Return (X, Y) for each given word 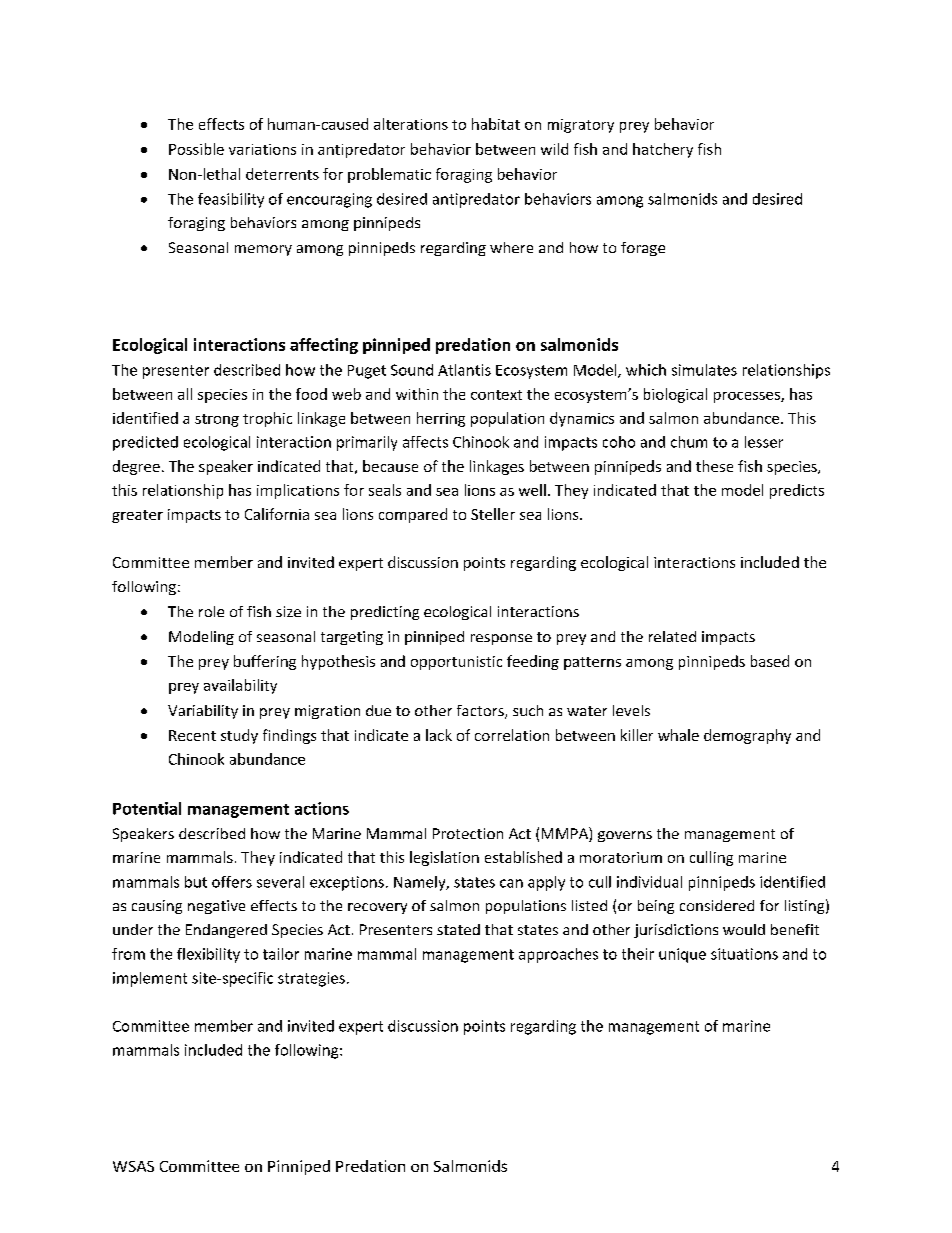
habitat (496, 124)
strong (217, 420)
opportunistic (456, 663)
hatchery (663, 150)
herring (441, 419)
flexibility (208, 955)
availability (240, 686)
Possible (196, 149)
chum (689, 442)
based (770, 661)
